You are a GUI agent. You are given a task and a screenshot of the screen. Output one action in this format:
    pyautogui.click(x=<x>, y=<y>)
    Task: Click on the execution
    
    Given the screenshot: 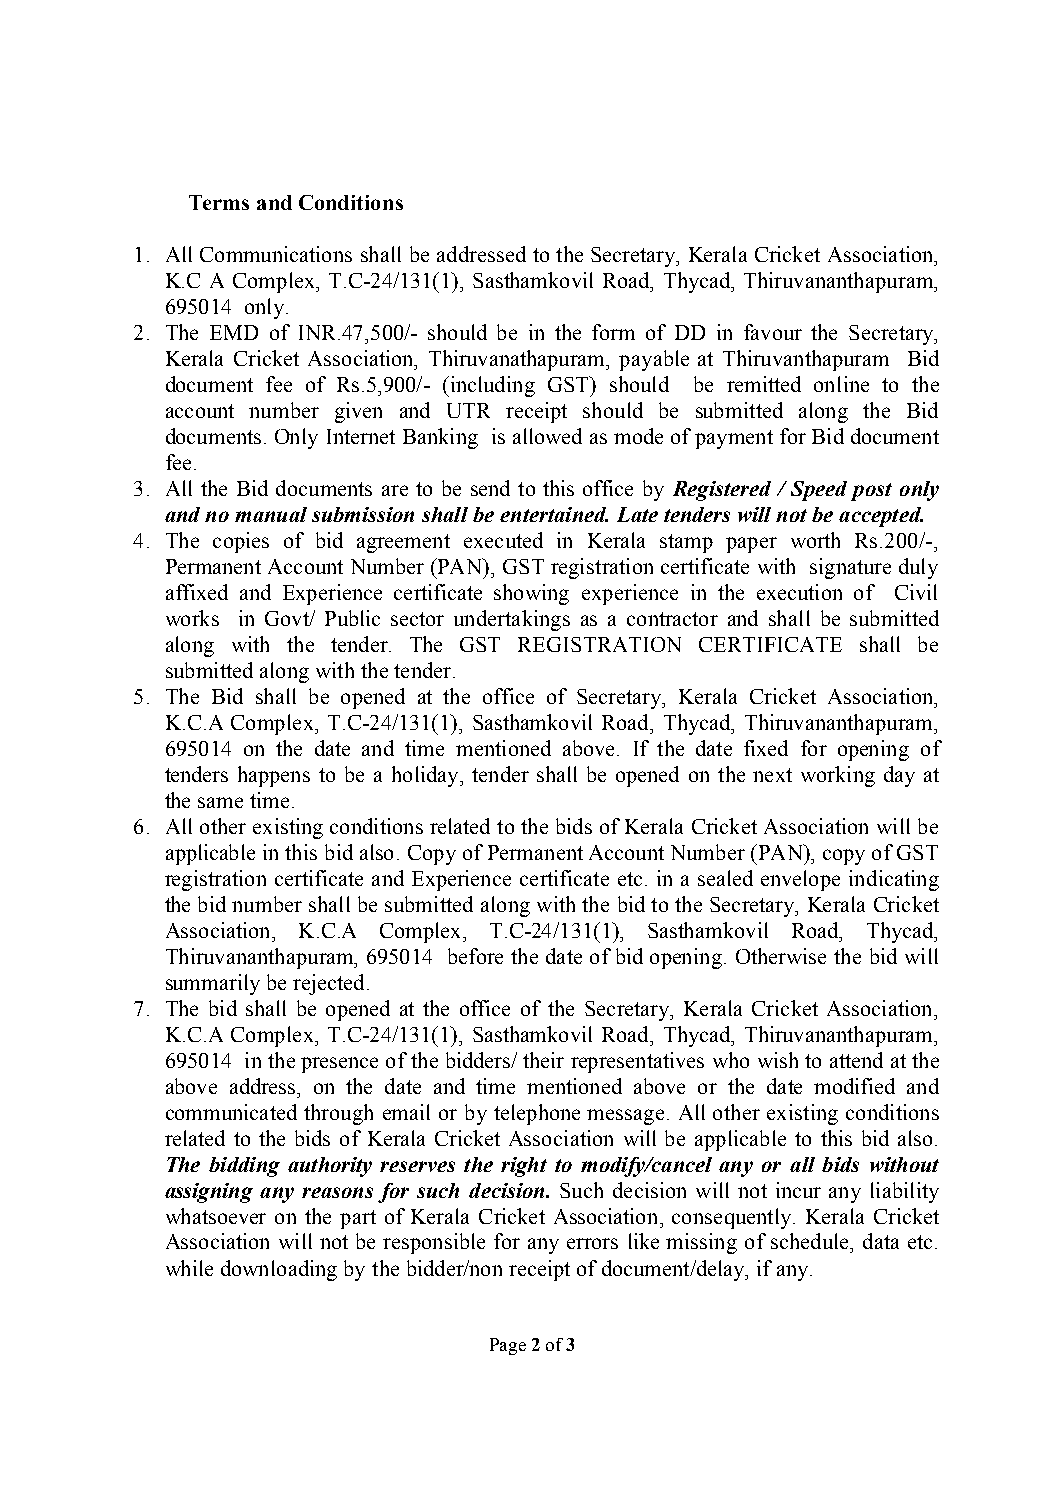 What is the action you would take?
    pyautogui.click(x=799, y=592)
